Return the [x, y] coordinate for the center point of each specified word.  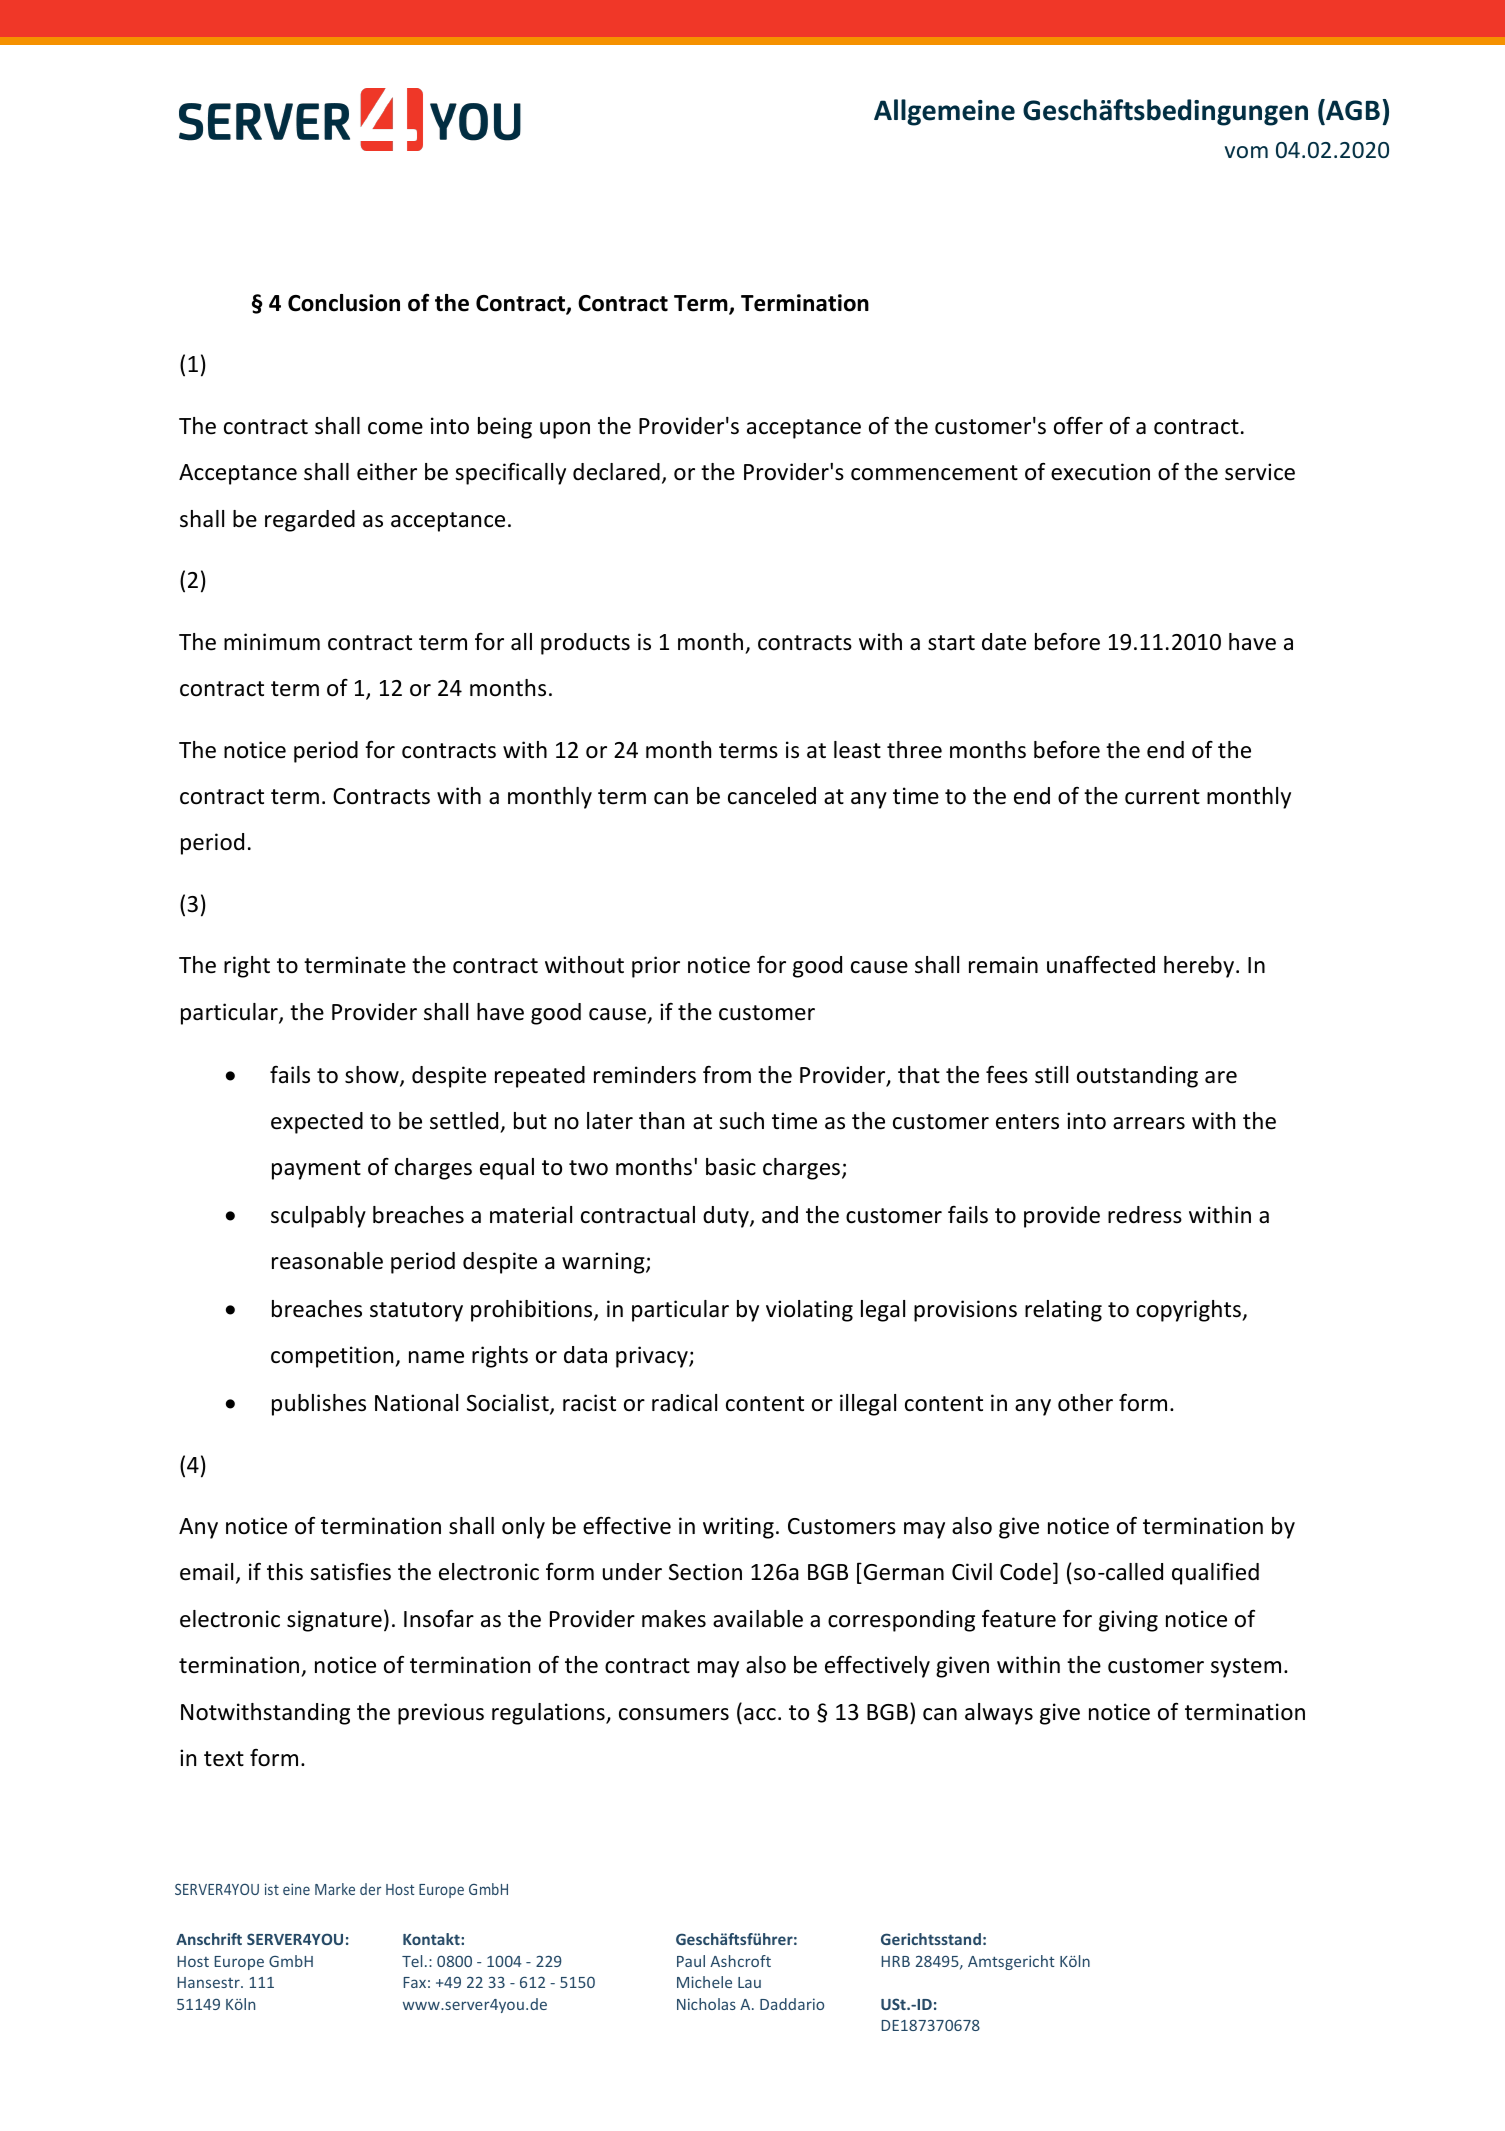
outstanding [1137, 1077]
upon [565, 430]
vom [1246, 152]
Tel [412, 1961]
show [373, 1076]
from [727, 1075]
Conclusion [344, 303]
